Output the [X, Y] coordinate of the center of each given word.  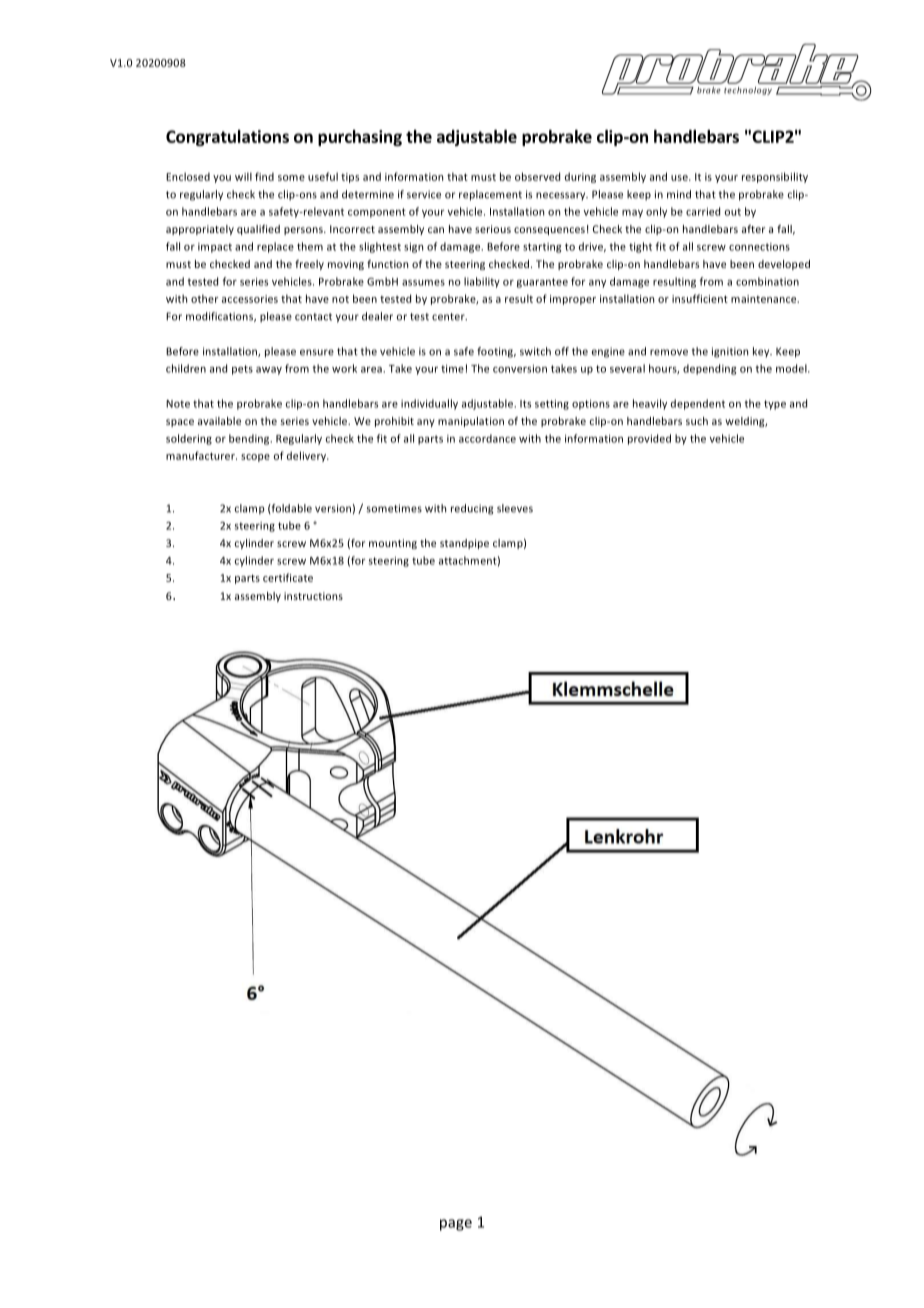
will [243, 176]
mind [679, 194]
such [697, 421]
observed [537, 176]
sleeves [515, 508]
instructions [313, 596]
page [456, 1225]
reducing [472, 509]
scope [255, 458]
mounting [393, 544]
